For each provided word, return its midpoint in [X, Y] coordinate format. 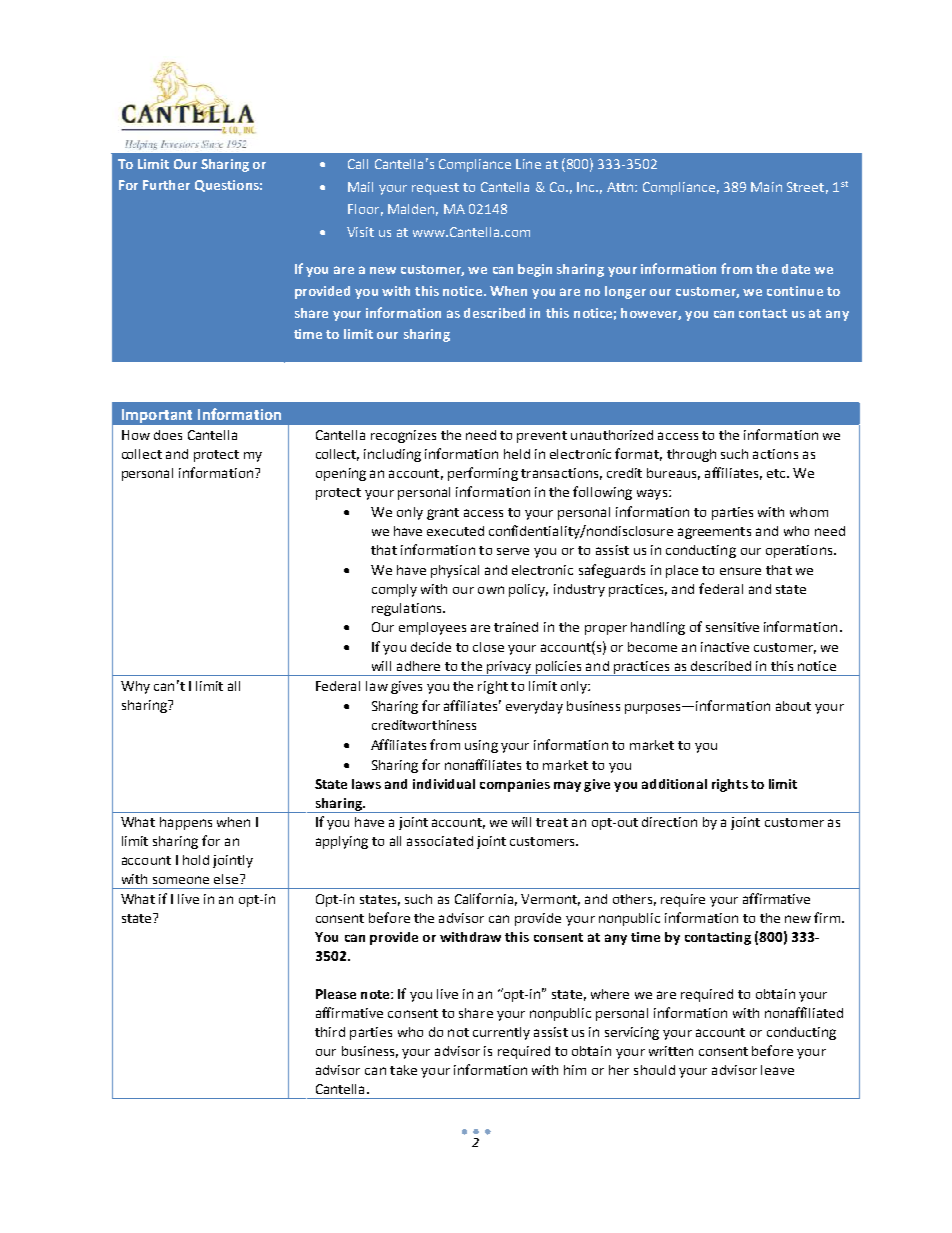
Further [166, 185]
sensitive [732, 627]
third [330, 1032]
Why [135, 687]
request [435, 189]
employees [432, 628]
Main [766, 187]
